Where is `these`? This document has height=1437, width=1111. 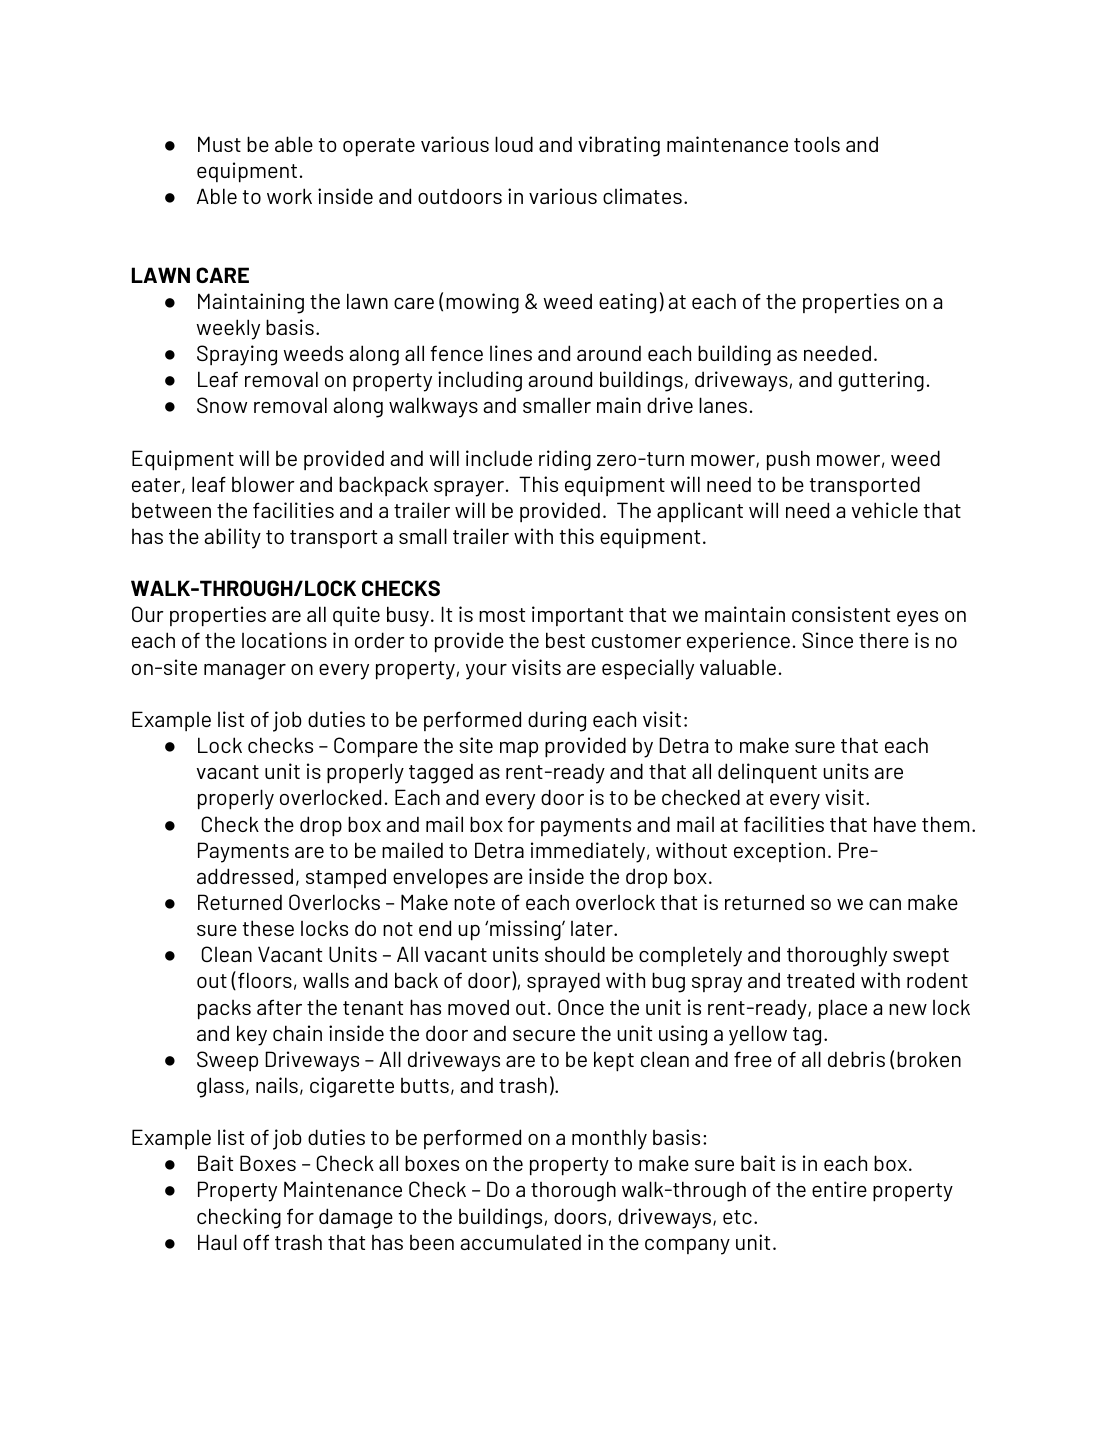 these is located at coordinates (268, 928).
